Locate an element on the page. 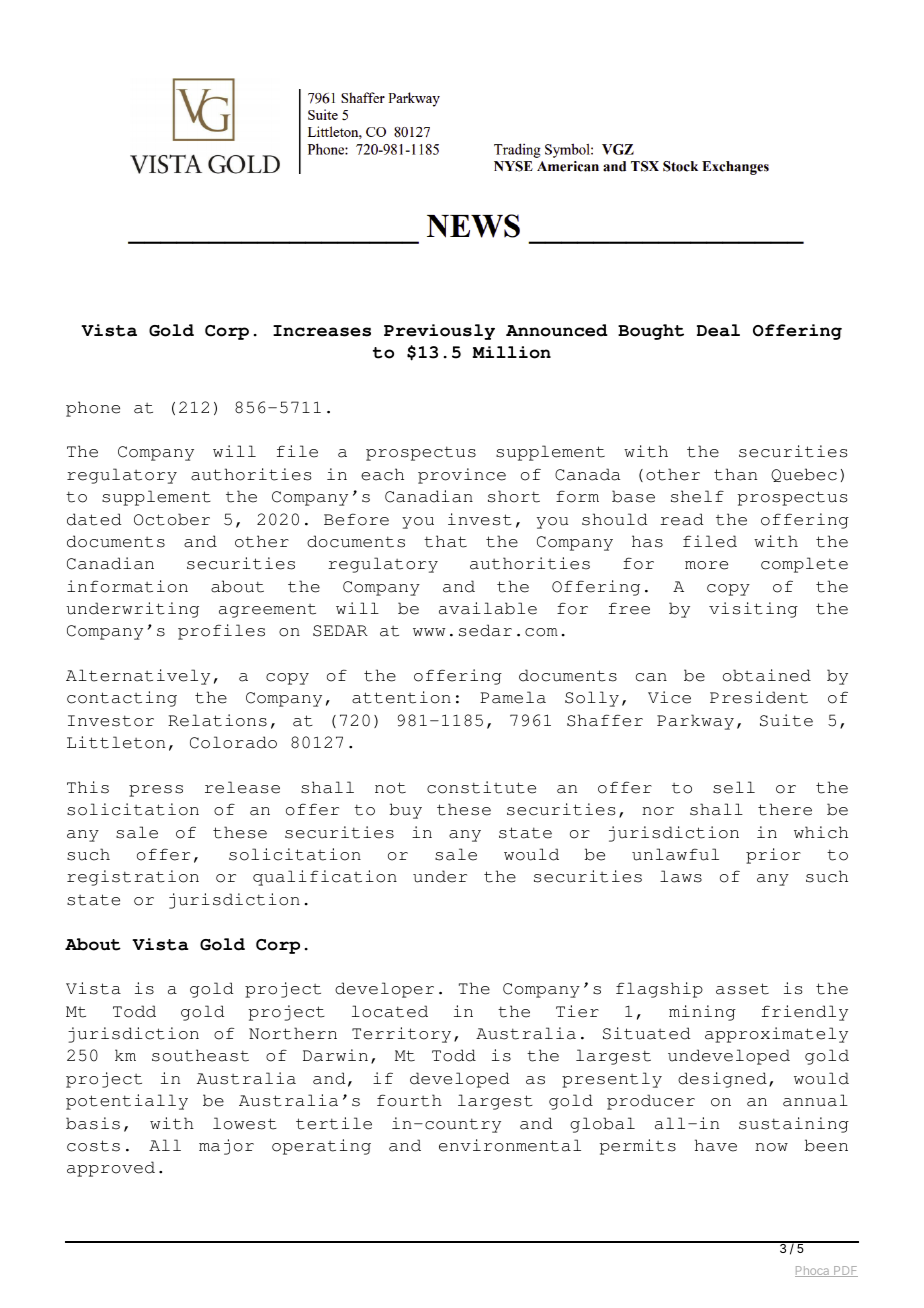 Image resolution: width=924 pixels, height=1308 pixels. asset is located at coordinates (742, 989).
